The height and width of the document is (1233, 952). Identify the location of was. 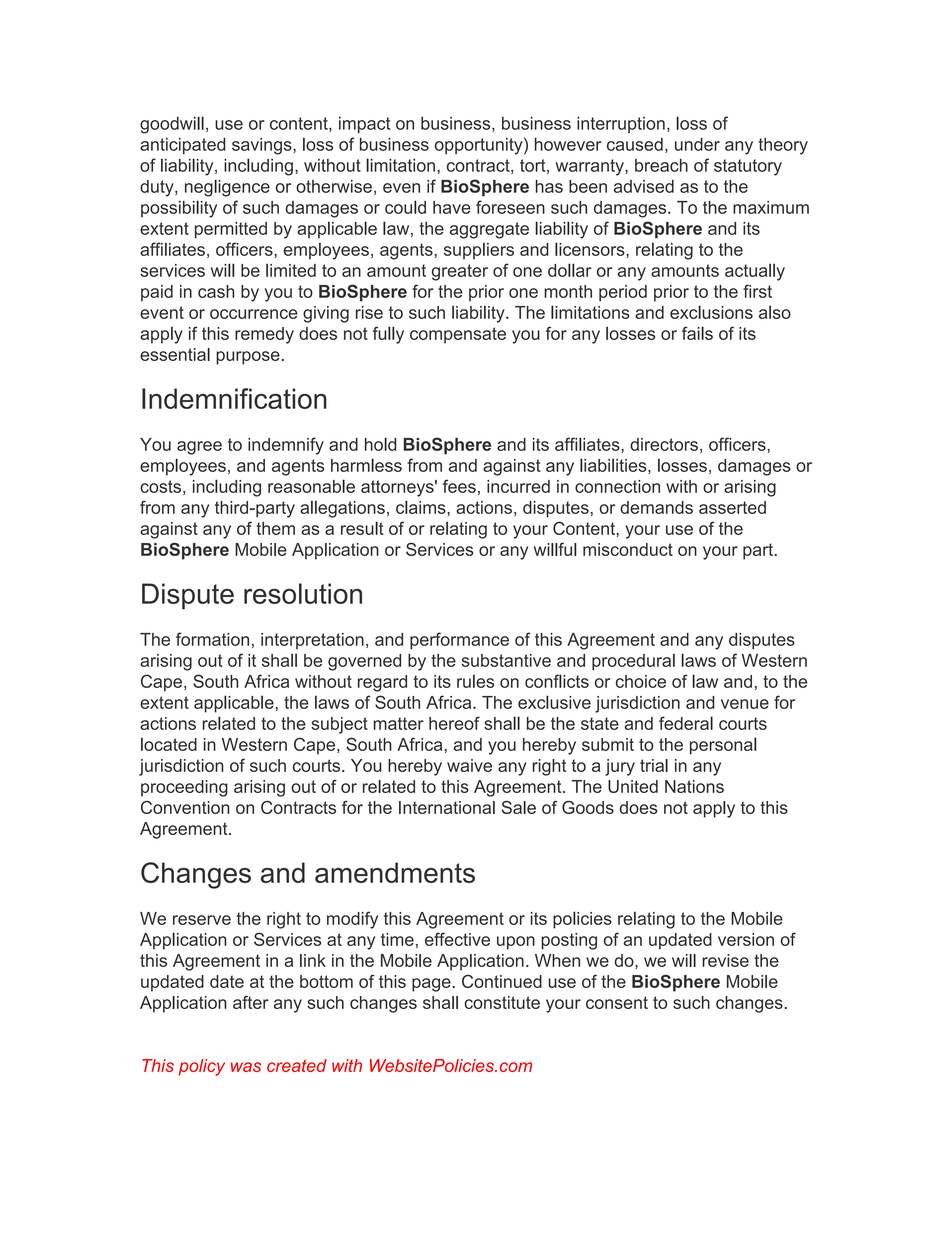
(246, 1067).
